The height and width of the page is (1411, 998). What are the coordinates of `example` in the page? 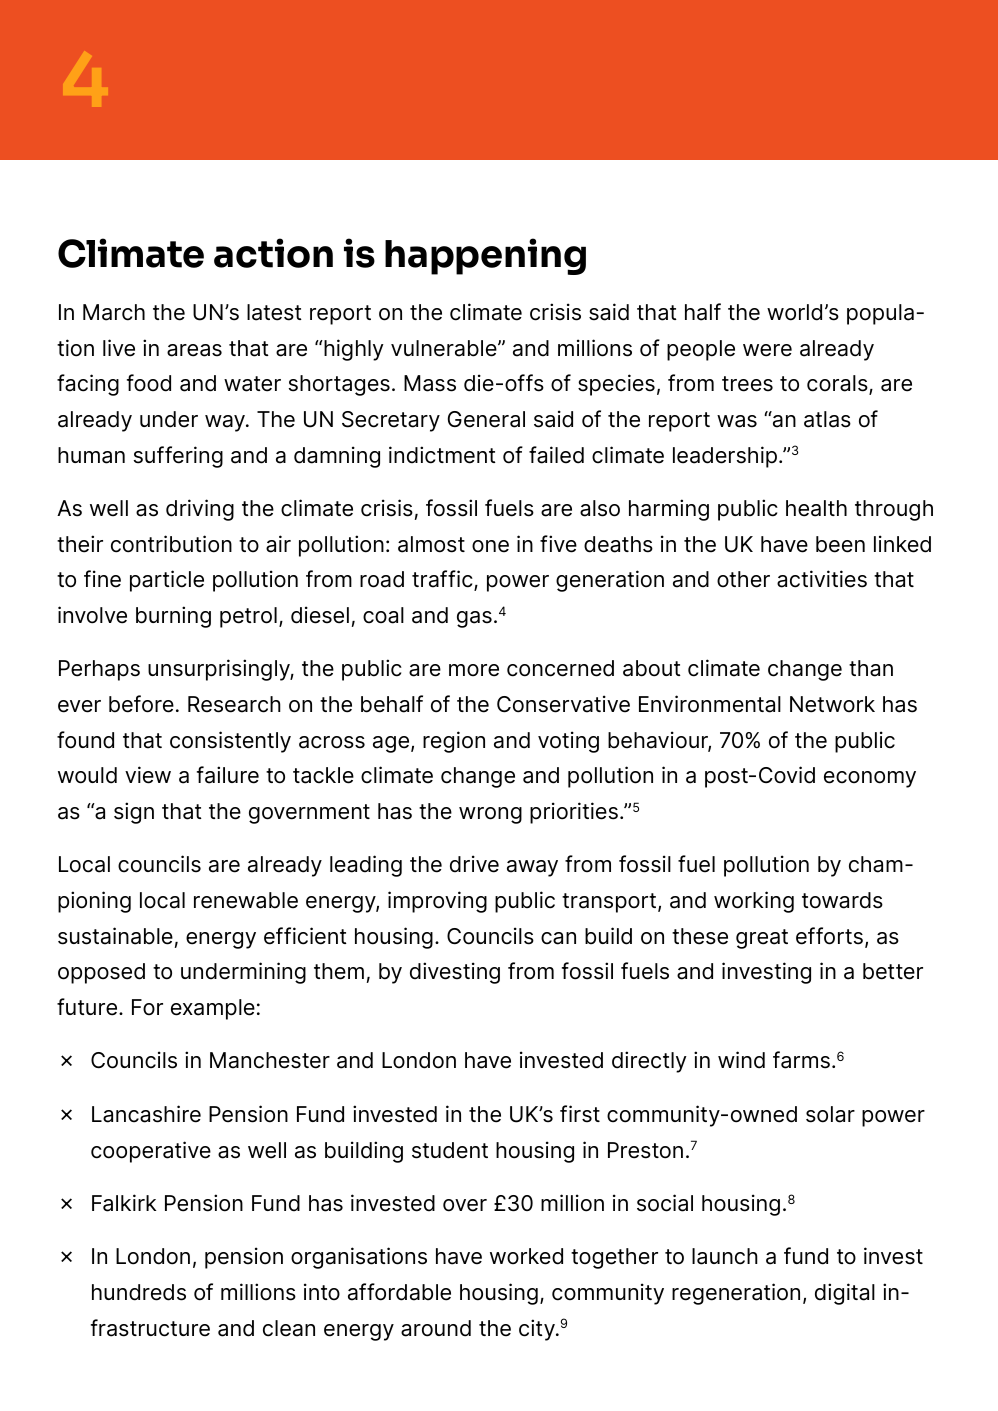 It's located at (213, 1009).
